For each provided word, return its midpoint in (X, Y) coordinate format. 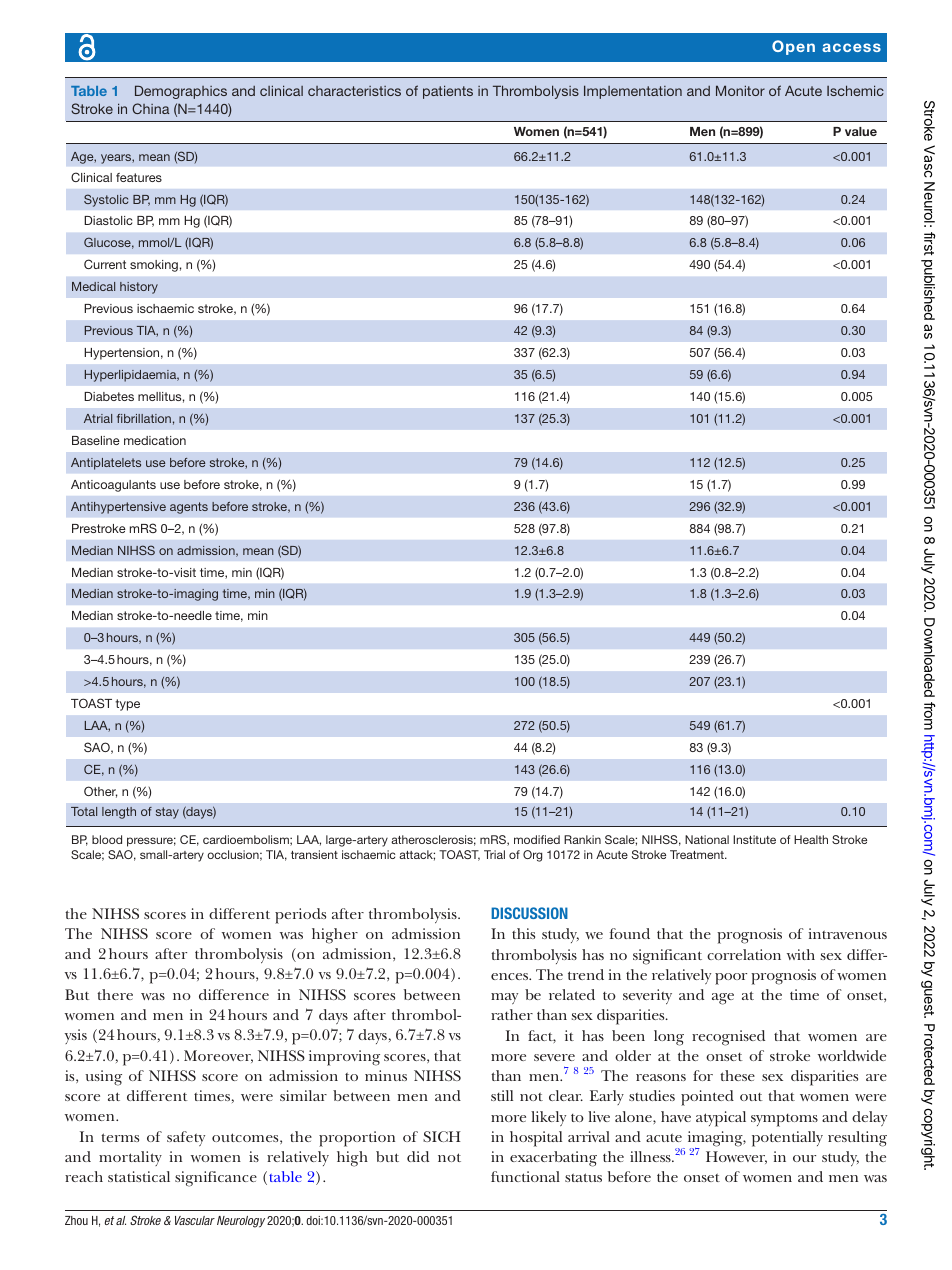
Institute (754, 839)
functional (525, 1176)
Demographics (181, 92)
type (127, 705)
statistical (139, 1176)
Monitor (740, 90)
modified (537, 839)
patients (448, 92)
